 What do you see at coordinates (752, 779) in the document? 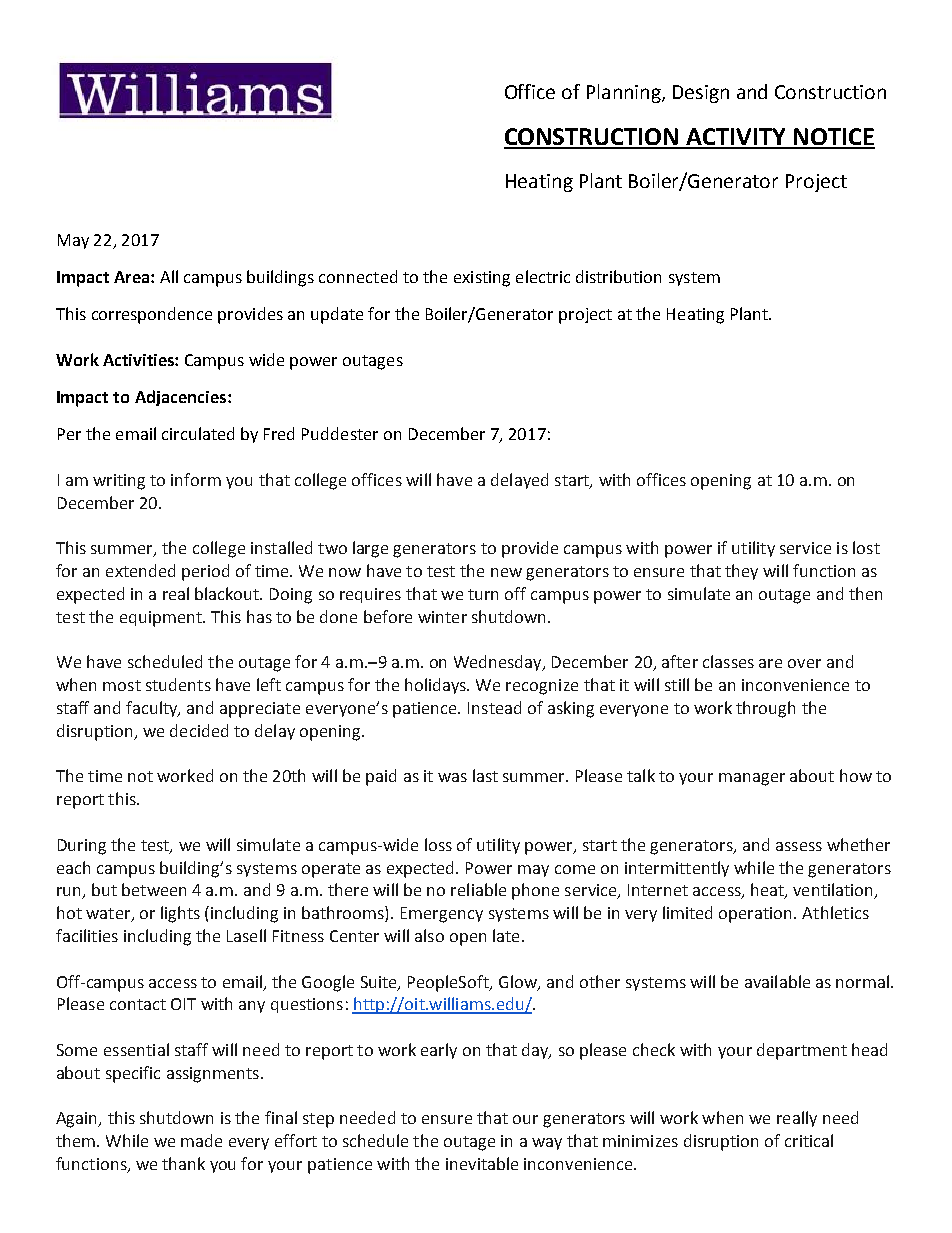
I see `manager` at bounding box center [752, 779].
